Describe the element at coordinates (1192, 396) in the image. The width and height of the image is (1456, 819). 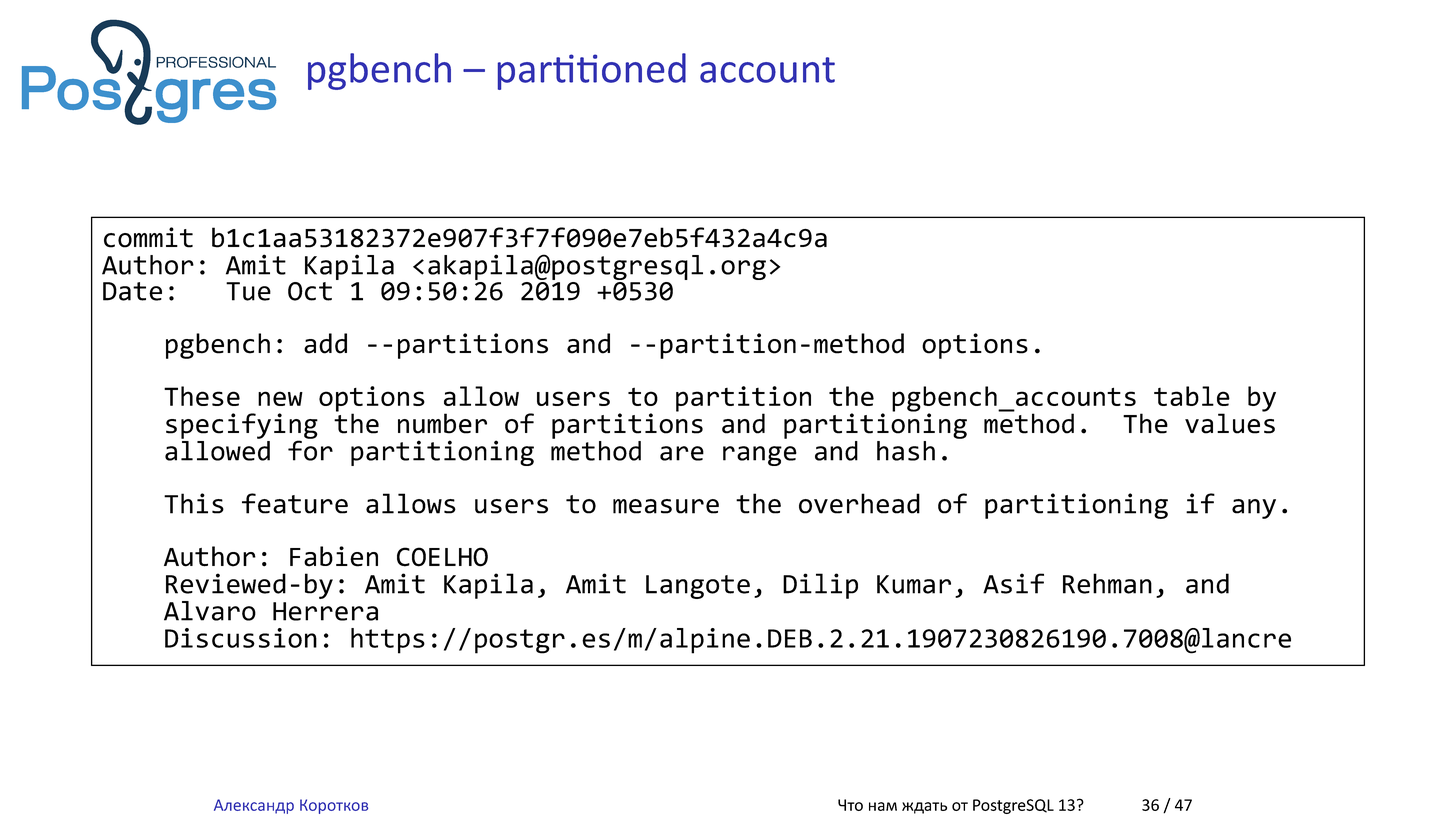
I see `table` at that location.
